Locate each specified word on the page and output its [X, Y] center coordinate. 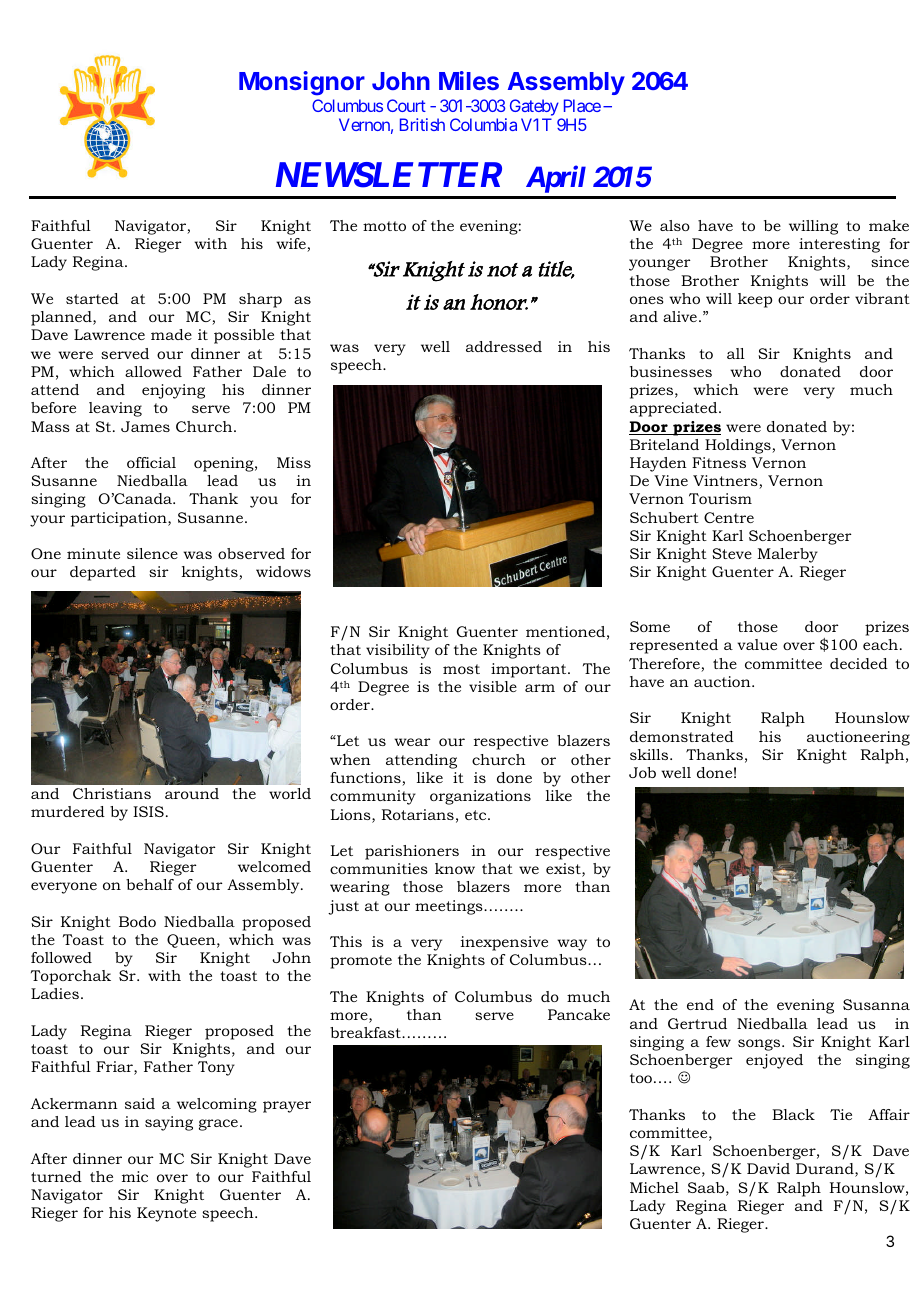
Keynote [166, 1214]
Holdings [739, 446]
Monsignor [302, 83]
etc [477, 815]
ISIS [148, 811]
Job [642, 772]
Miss [294, 462]
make [889, 225]
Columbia [483, 124]
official [151, 462]
